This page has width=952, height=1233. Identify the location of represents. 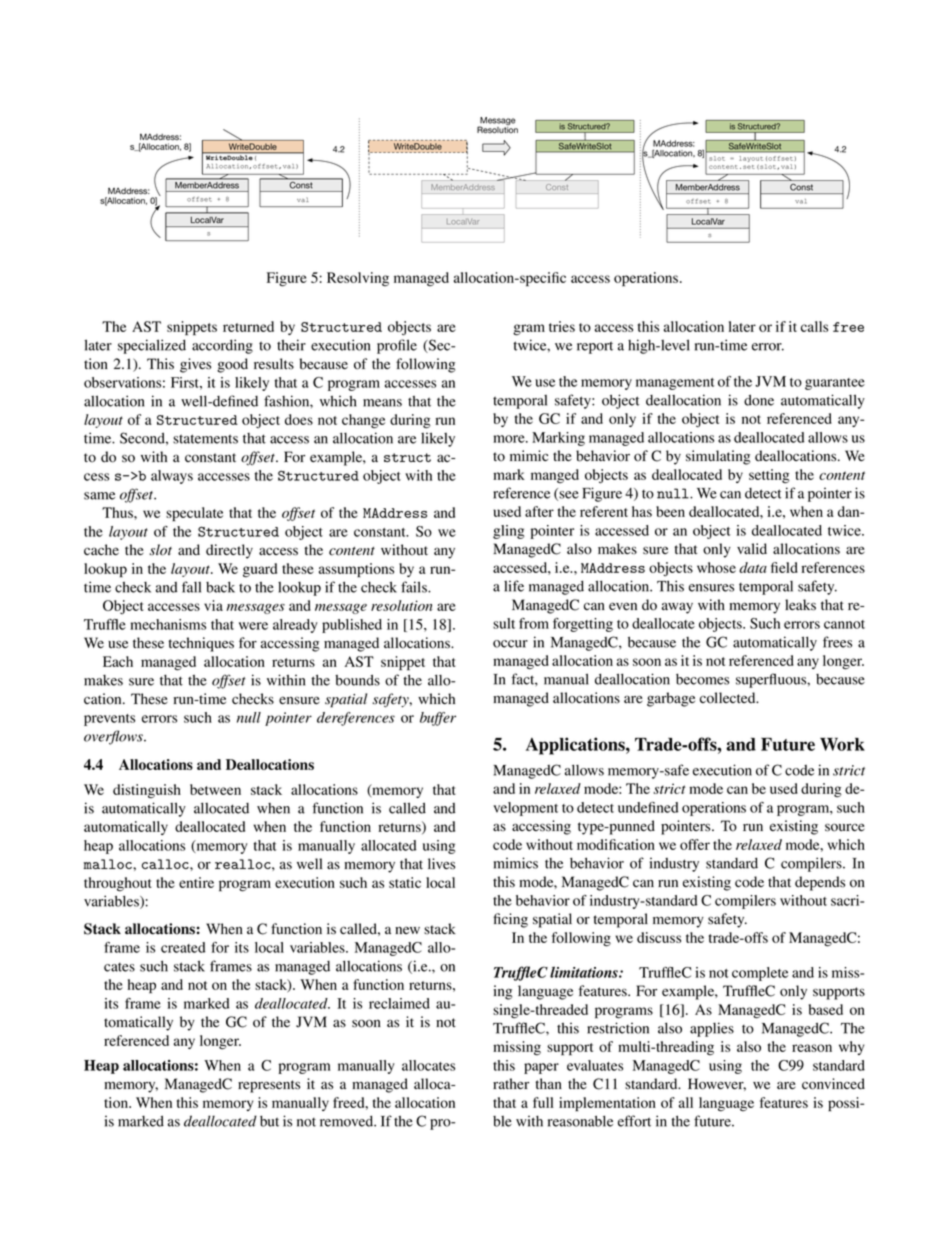
(269, 1086).
